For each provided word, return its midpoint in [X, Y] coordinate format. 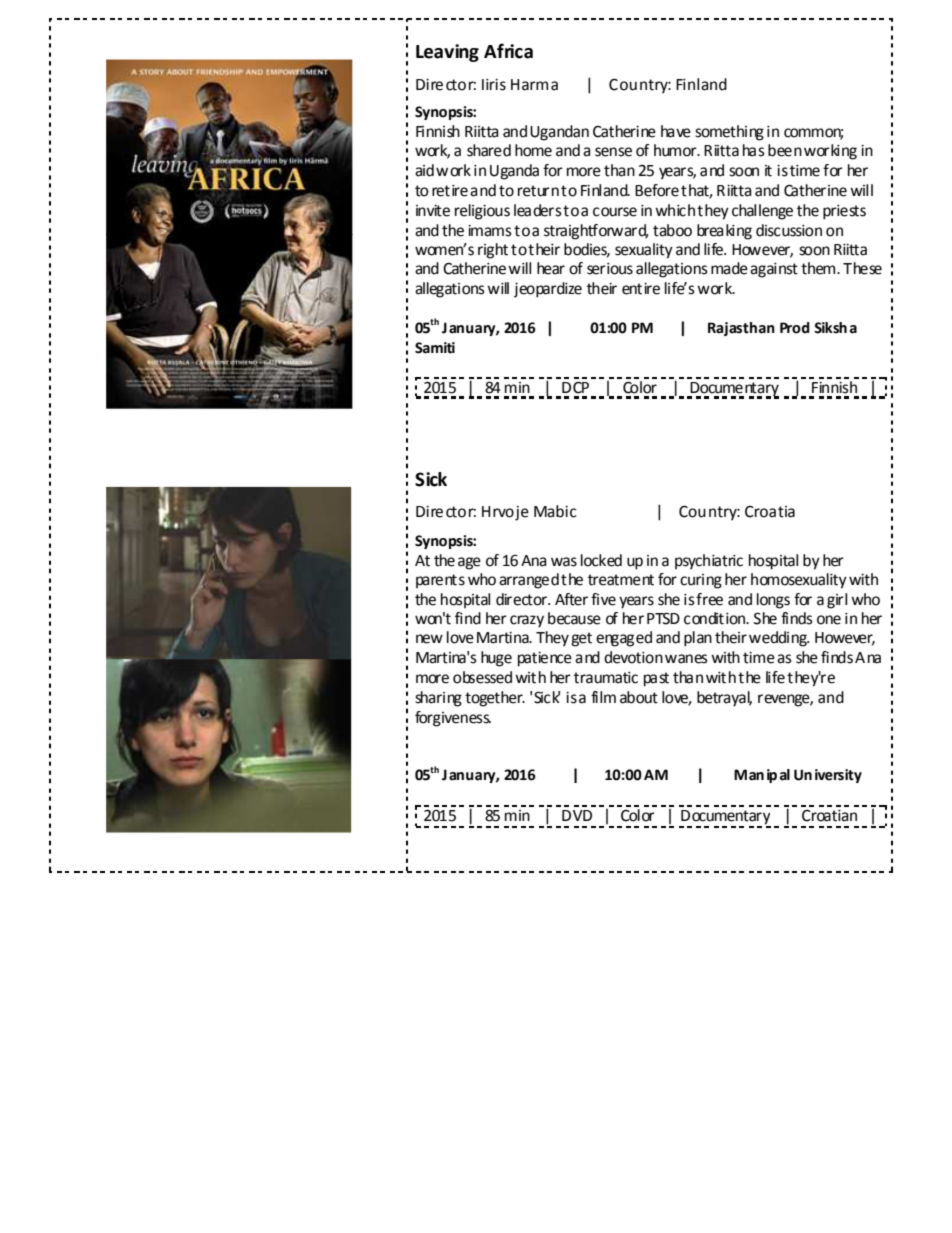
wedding [779, 639]
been [785, 150]
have [676, 131]
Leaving [447, 53]
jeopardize [548, 290]
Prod [795, 328]
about [639, 697]
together [495, 699]
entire [641, 289]
